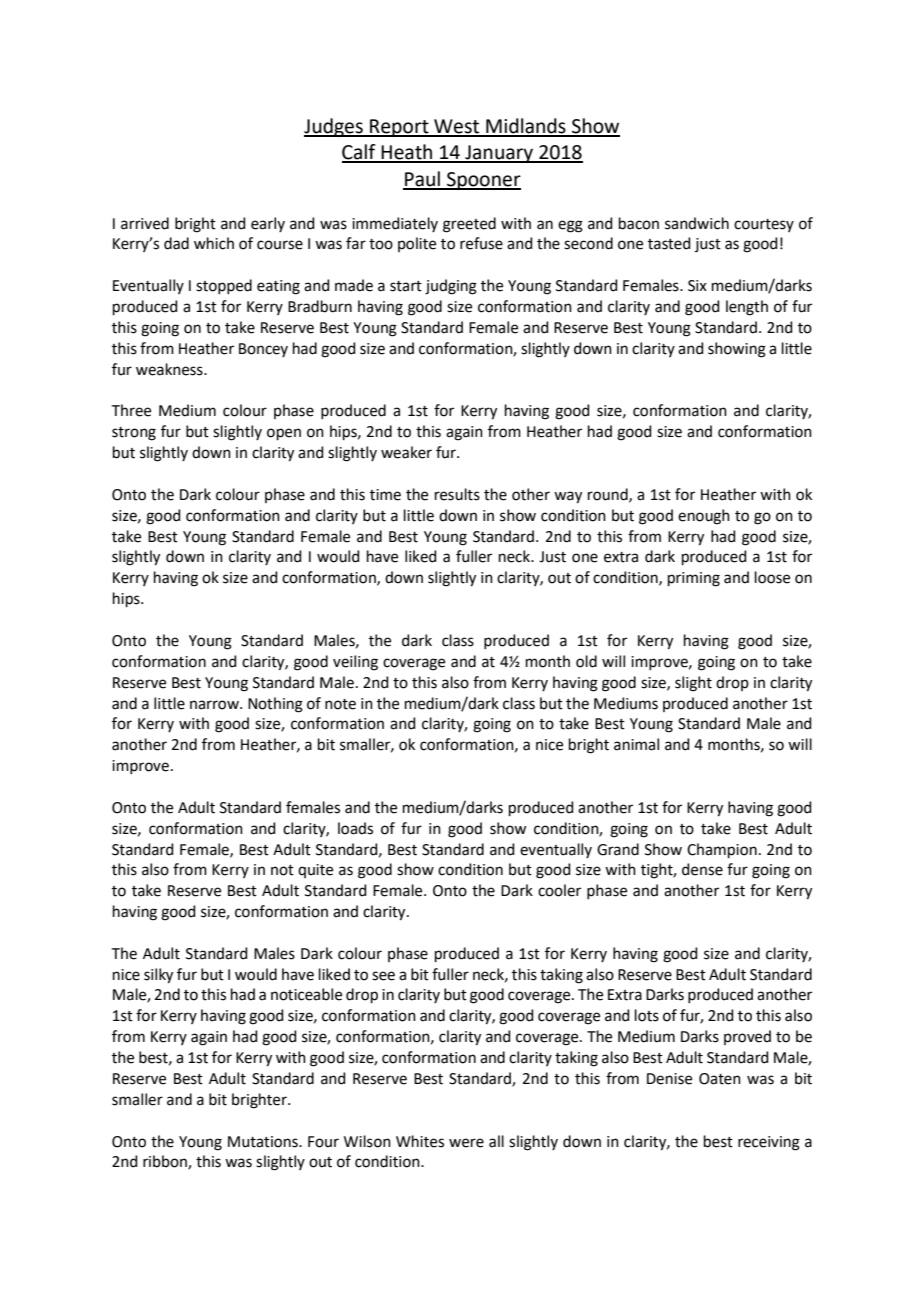  Describe the element at coordinates (694, 579) in the screenshot. I see `priming` at that location.
